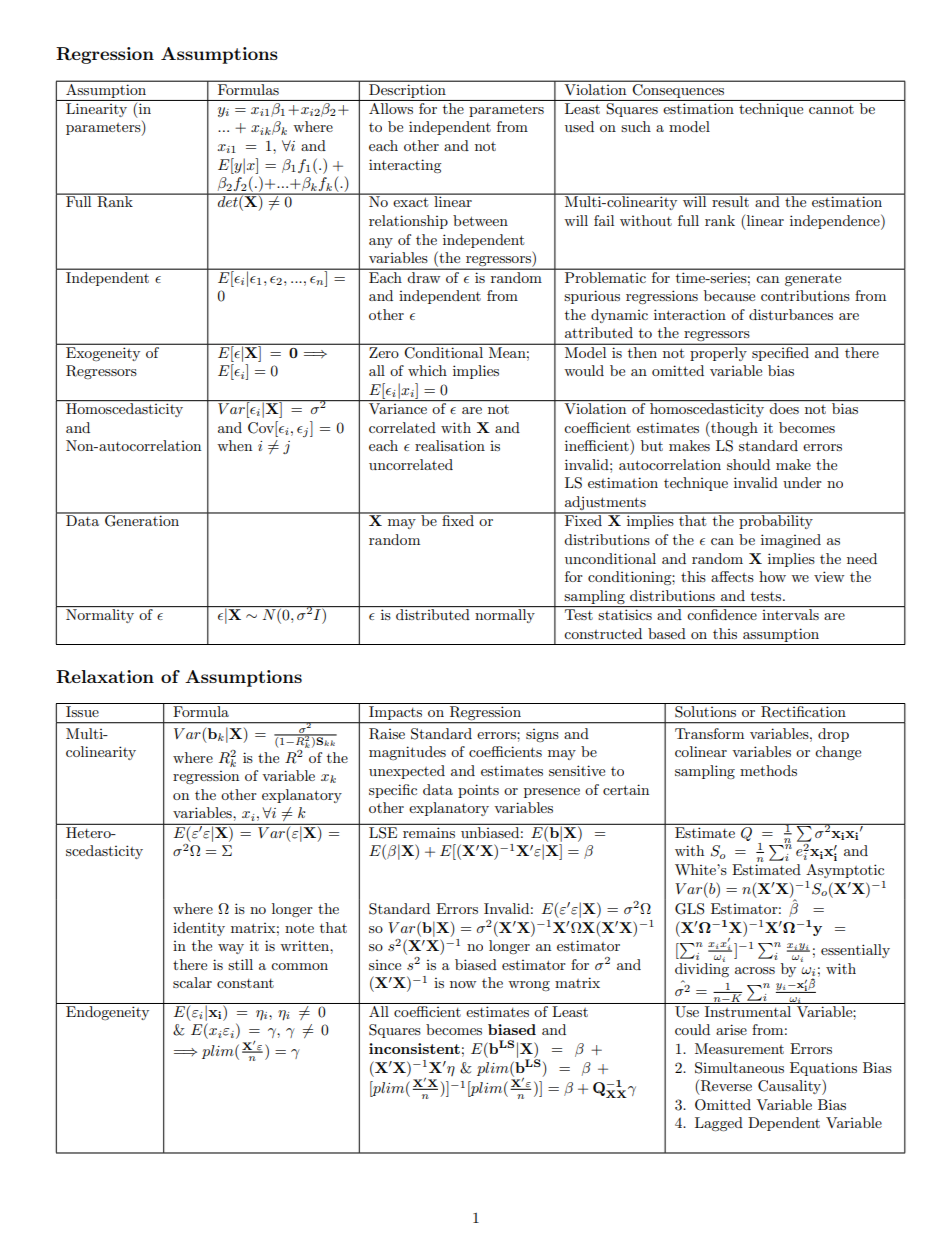 The width and height of the screenshot is (952, 1233). I want to click on scalar, so click(192, 982).
